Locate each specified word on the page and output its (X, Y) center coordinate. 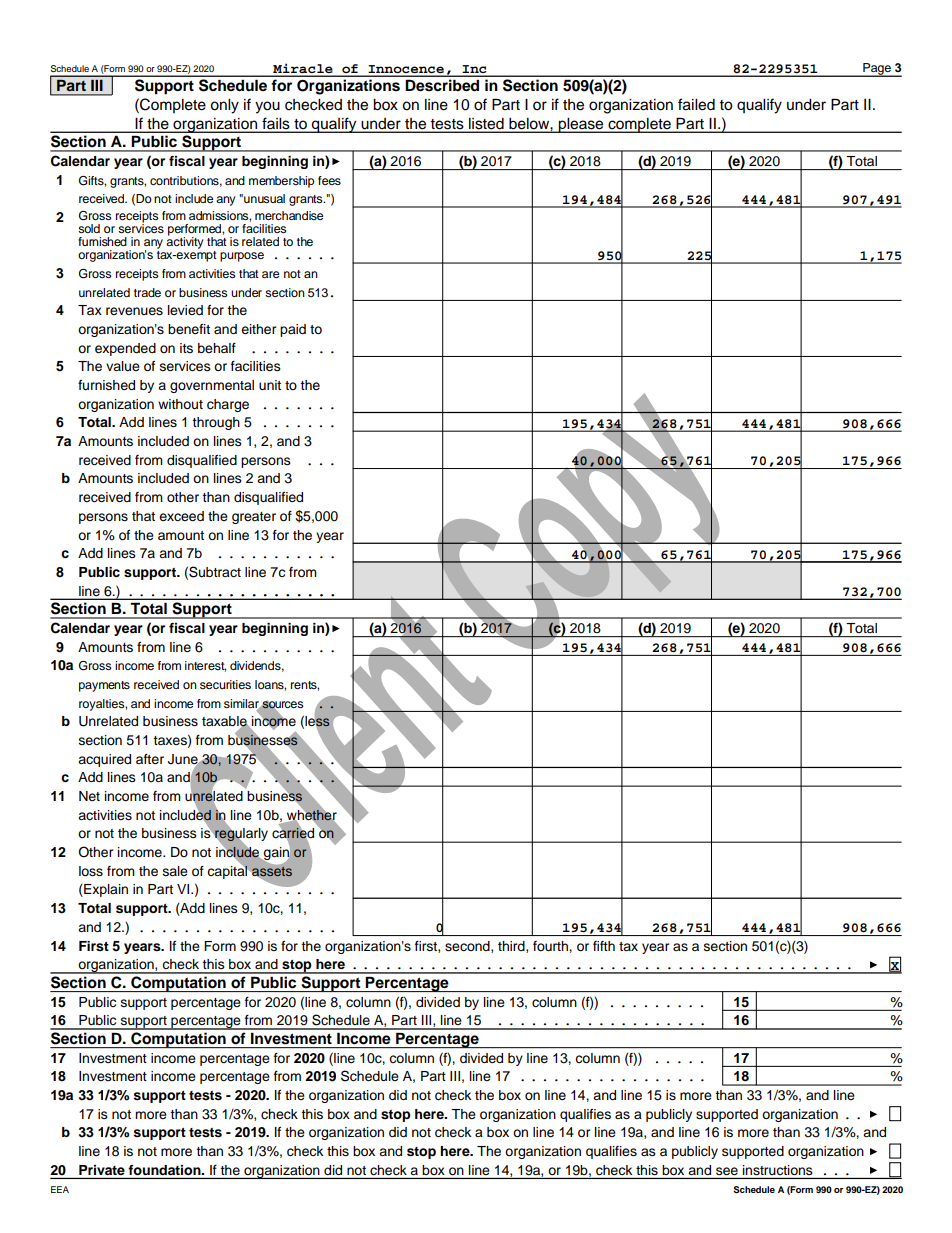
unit (270, 385)
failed (696, 104)
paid (293, 330)
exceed (181, 516)
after (150, 759)
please (581, 125)
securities (225, 684)
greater (254, 518)
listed (486, 123)
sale (175, 871)
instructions (777, 1170)
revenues (134, 311)
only (224, 106)
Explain (105, 890)
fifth (604, 946)
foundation (166, 1170)
